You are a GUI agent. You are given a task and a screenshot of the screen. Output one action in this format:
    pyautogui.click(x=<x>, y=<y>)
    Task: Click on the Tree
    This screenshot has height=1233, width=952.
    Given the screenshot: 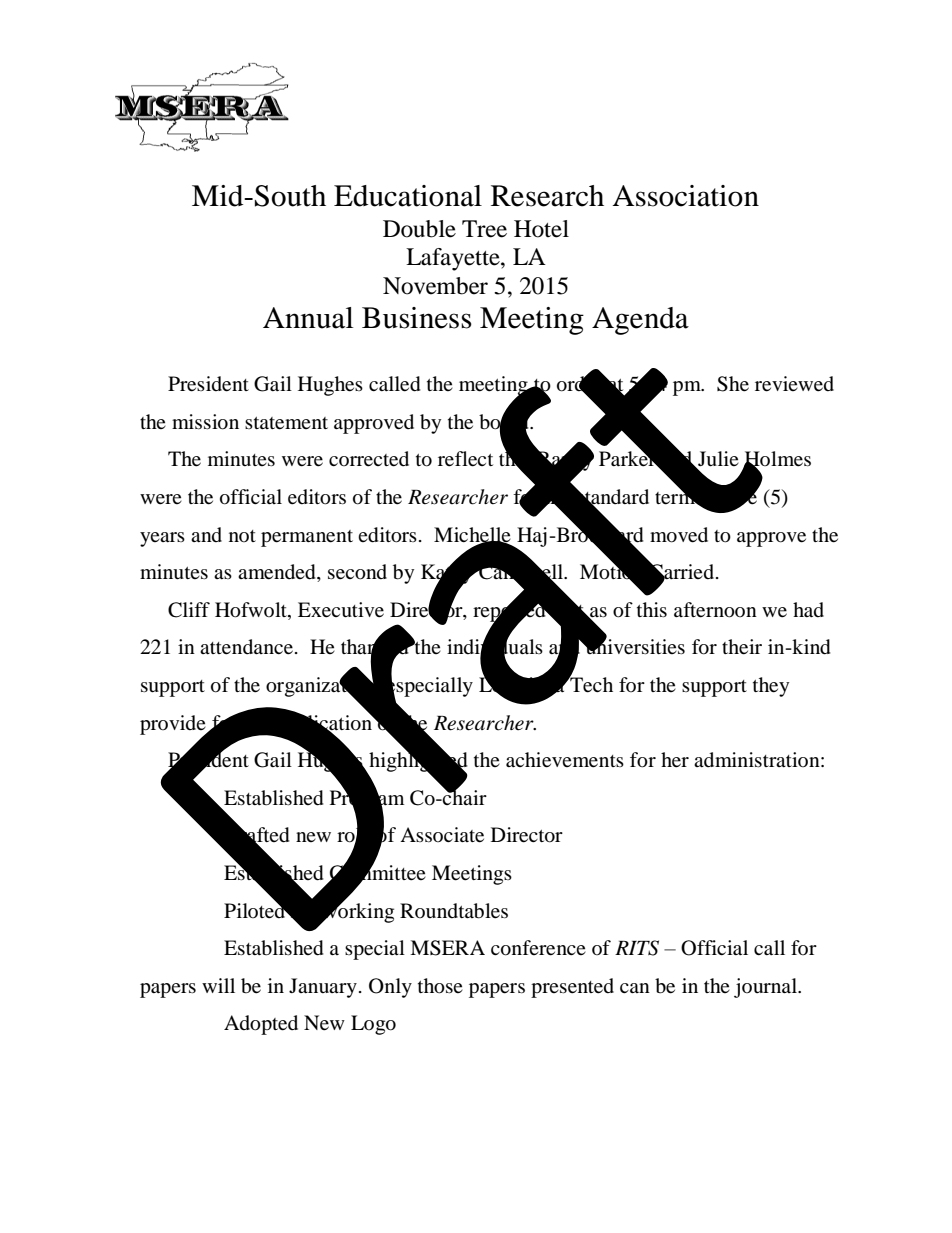 What is the action you would take?
    pyautogui.click(x=484, y=229)
